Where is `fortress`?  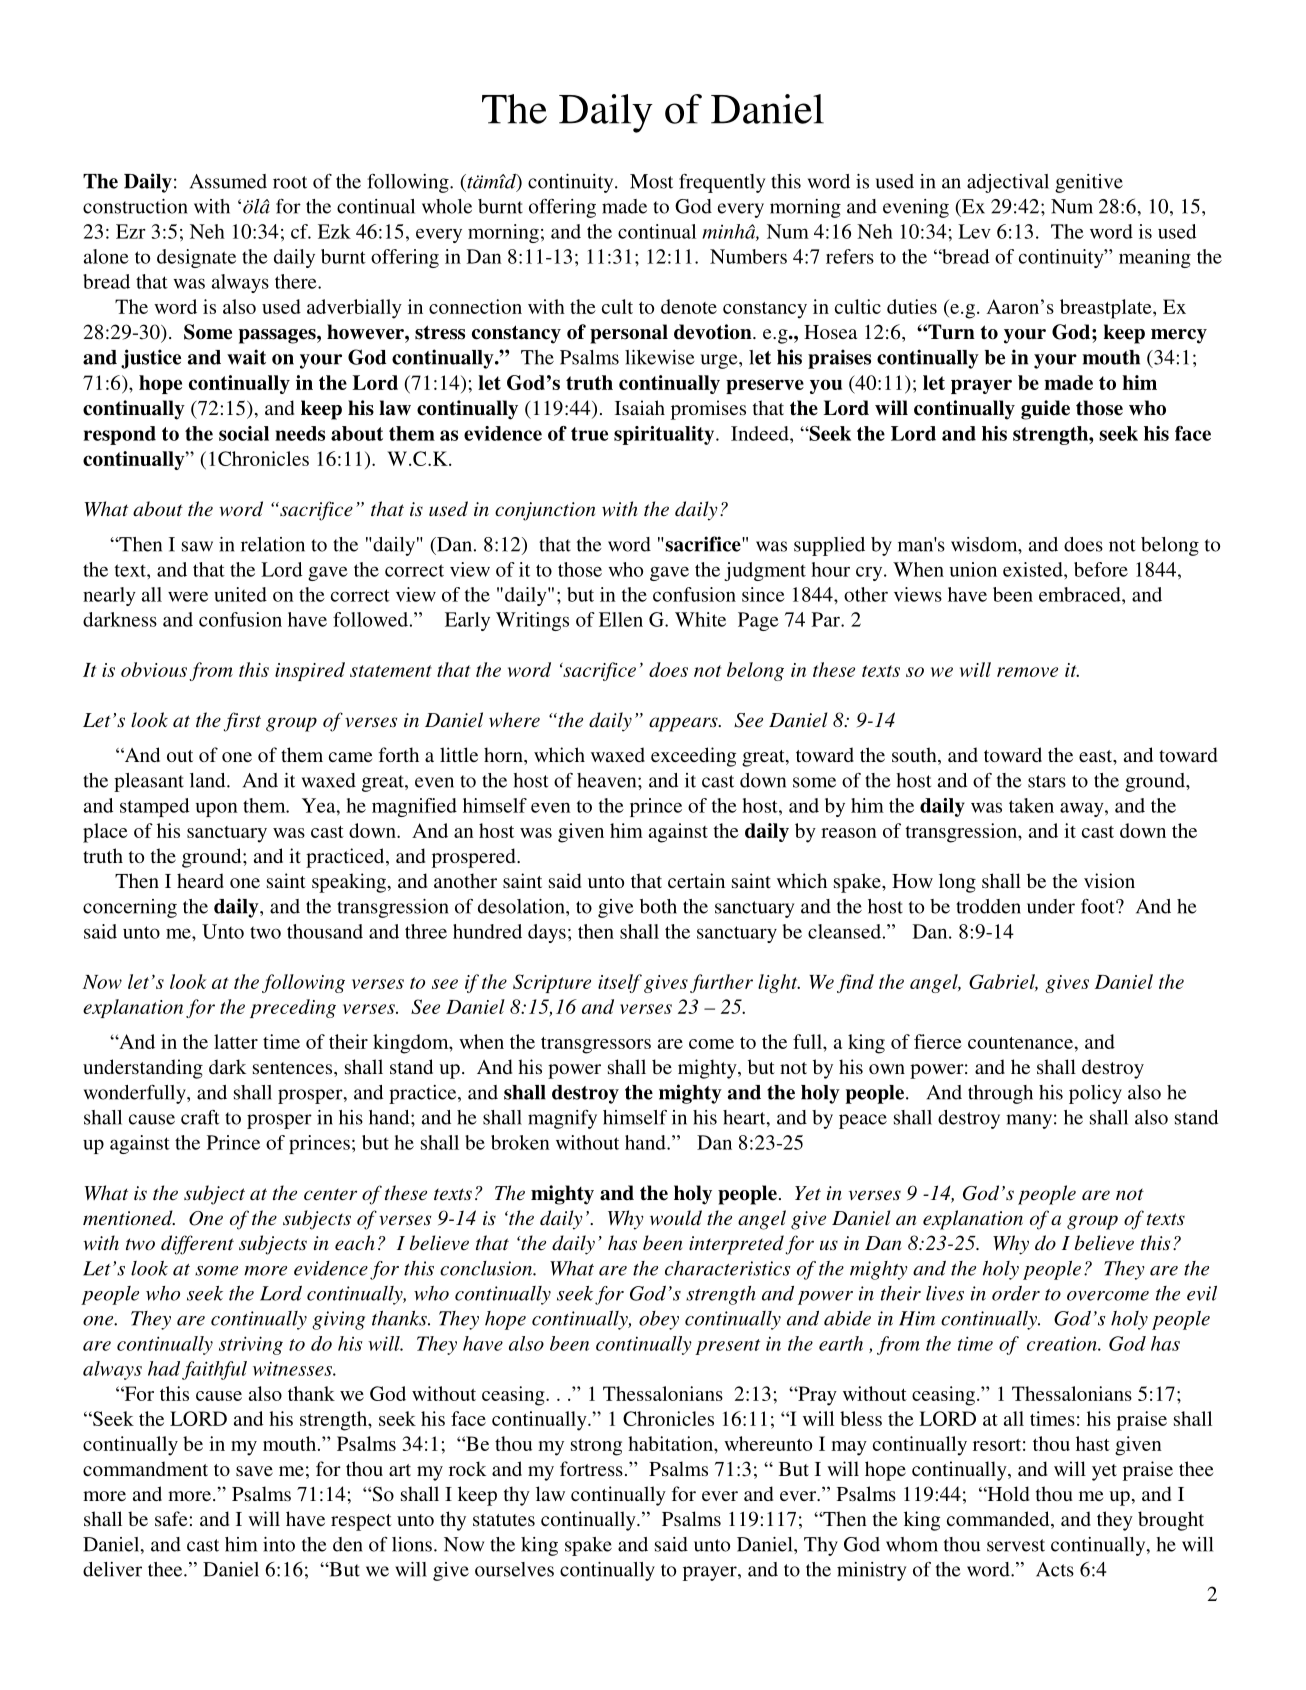
fortress is located at coordinates (591, 1468).
